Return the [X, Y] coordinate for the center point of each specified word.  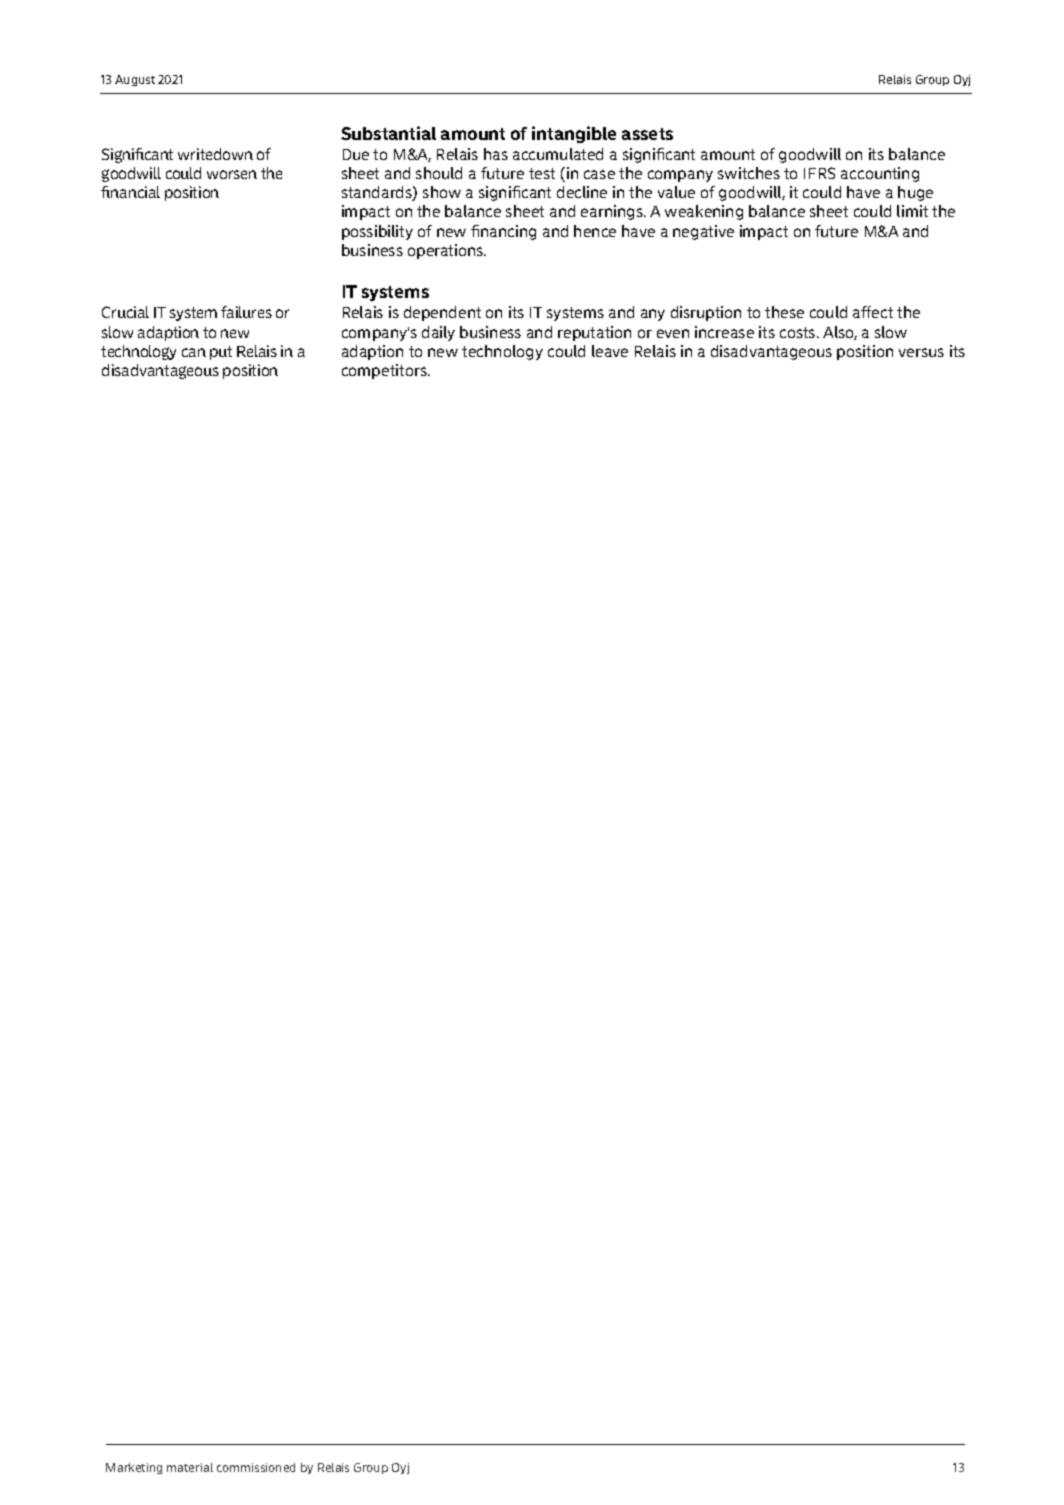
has [496, 154]
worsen [232, 174]
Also [840, 333]
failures [246, 312]
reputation [594, 333]
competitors [385, 371]
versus [921, 352]
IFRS [819, 173]
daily [438, 333]
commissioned [256, 1467]
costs [799, 332]
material [190, 1467]
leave [610, 351]
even [673, 333]
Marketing [134, 1468]
